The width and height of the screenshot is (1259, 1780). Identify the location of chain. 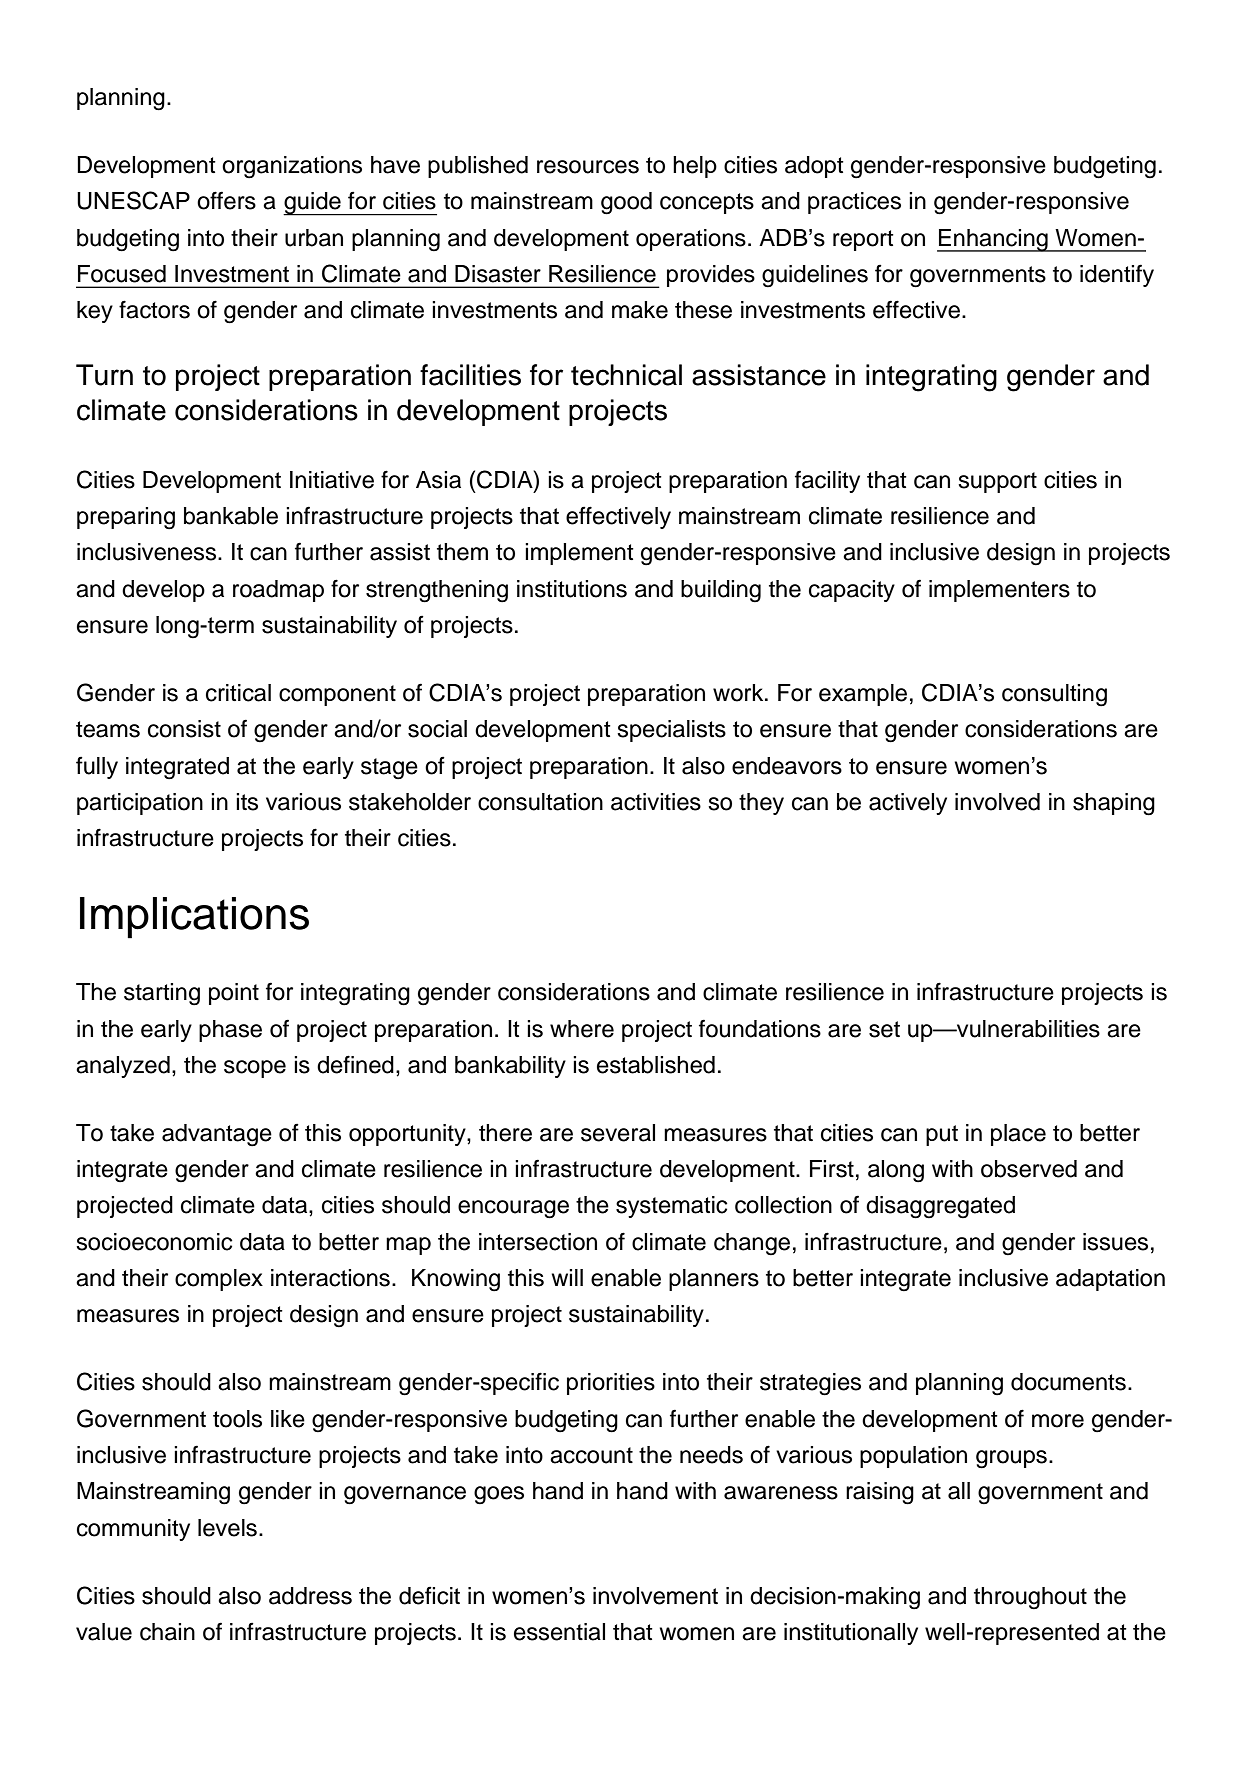
(167, 1632).
